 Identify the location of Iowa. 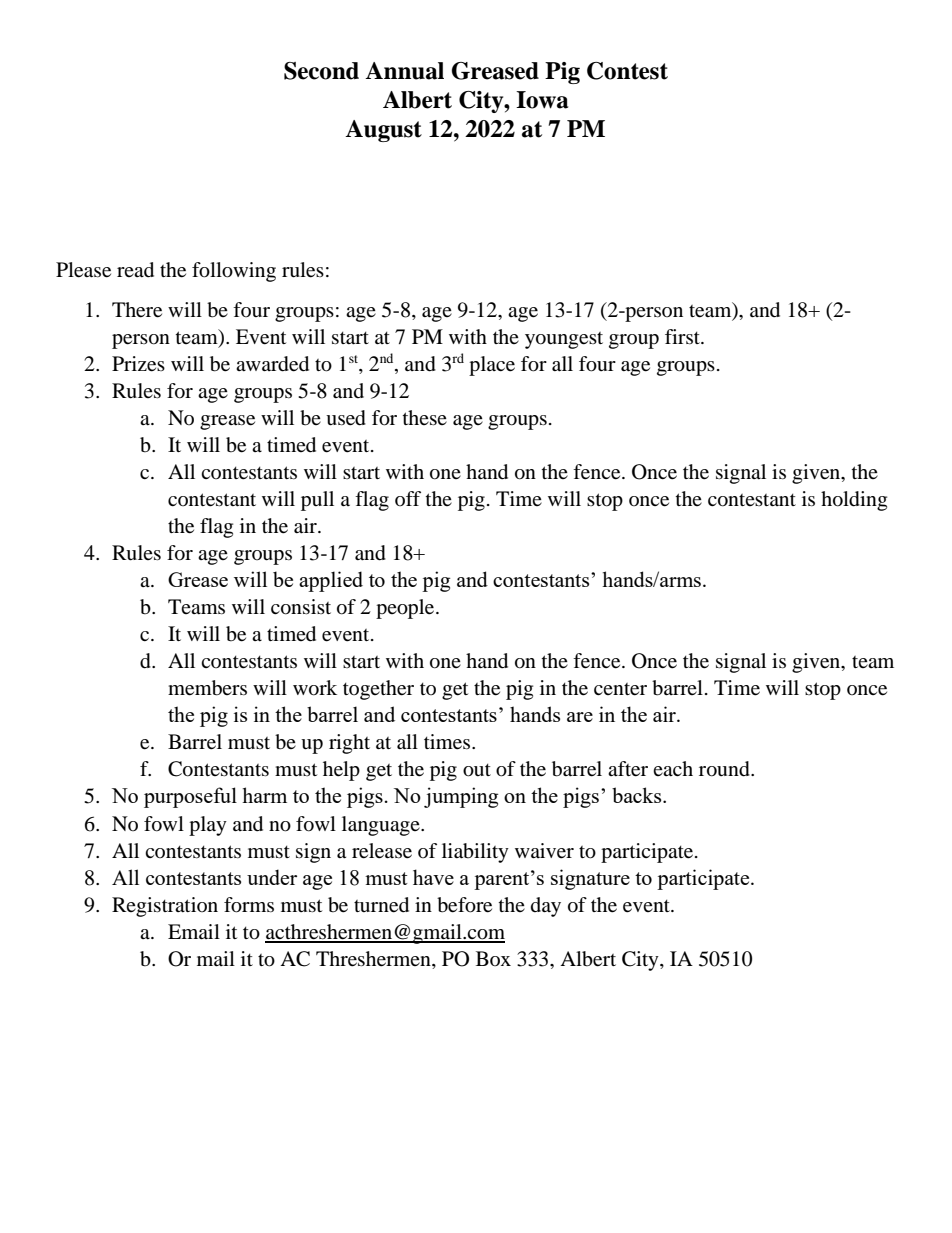
(542, 100).
